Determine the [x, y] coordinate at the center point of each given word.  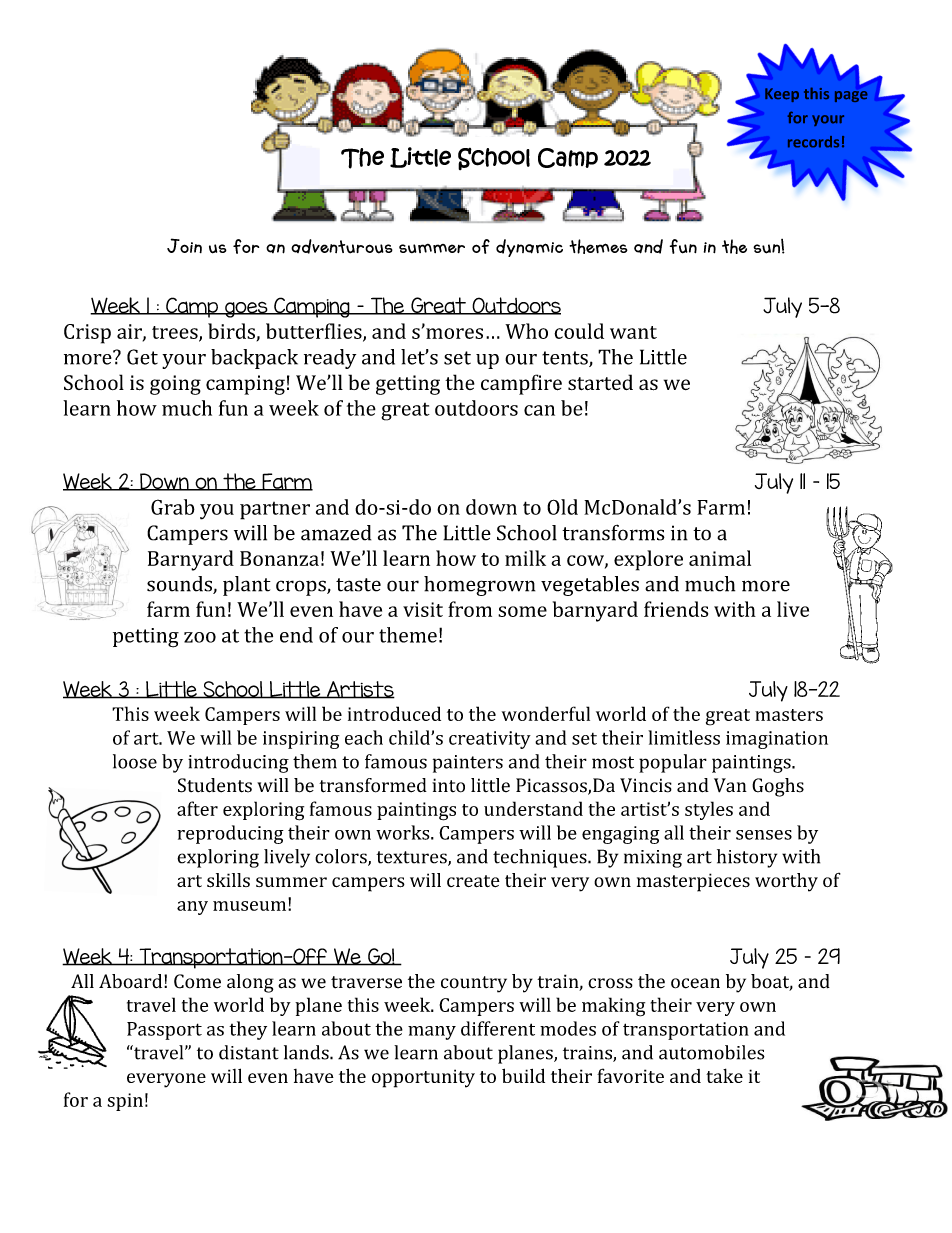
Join [184, 245]
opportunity [423, 1078]
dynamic [529, 248]
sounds [180, 585]
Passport [164, 1031]
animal [720, 558]
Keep [782, 95]
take [724, 1075]
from [470, 609]
